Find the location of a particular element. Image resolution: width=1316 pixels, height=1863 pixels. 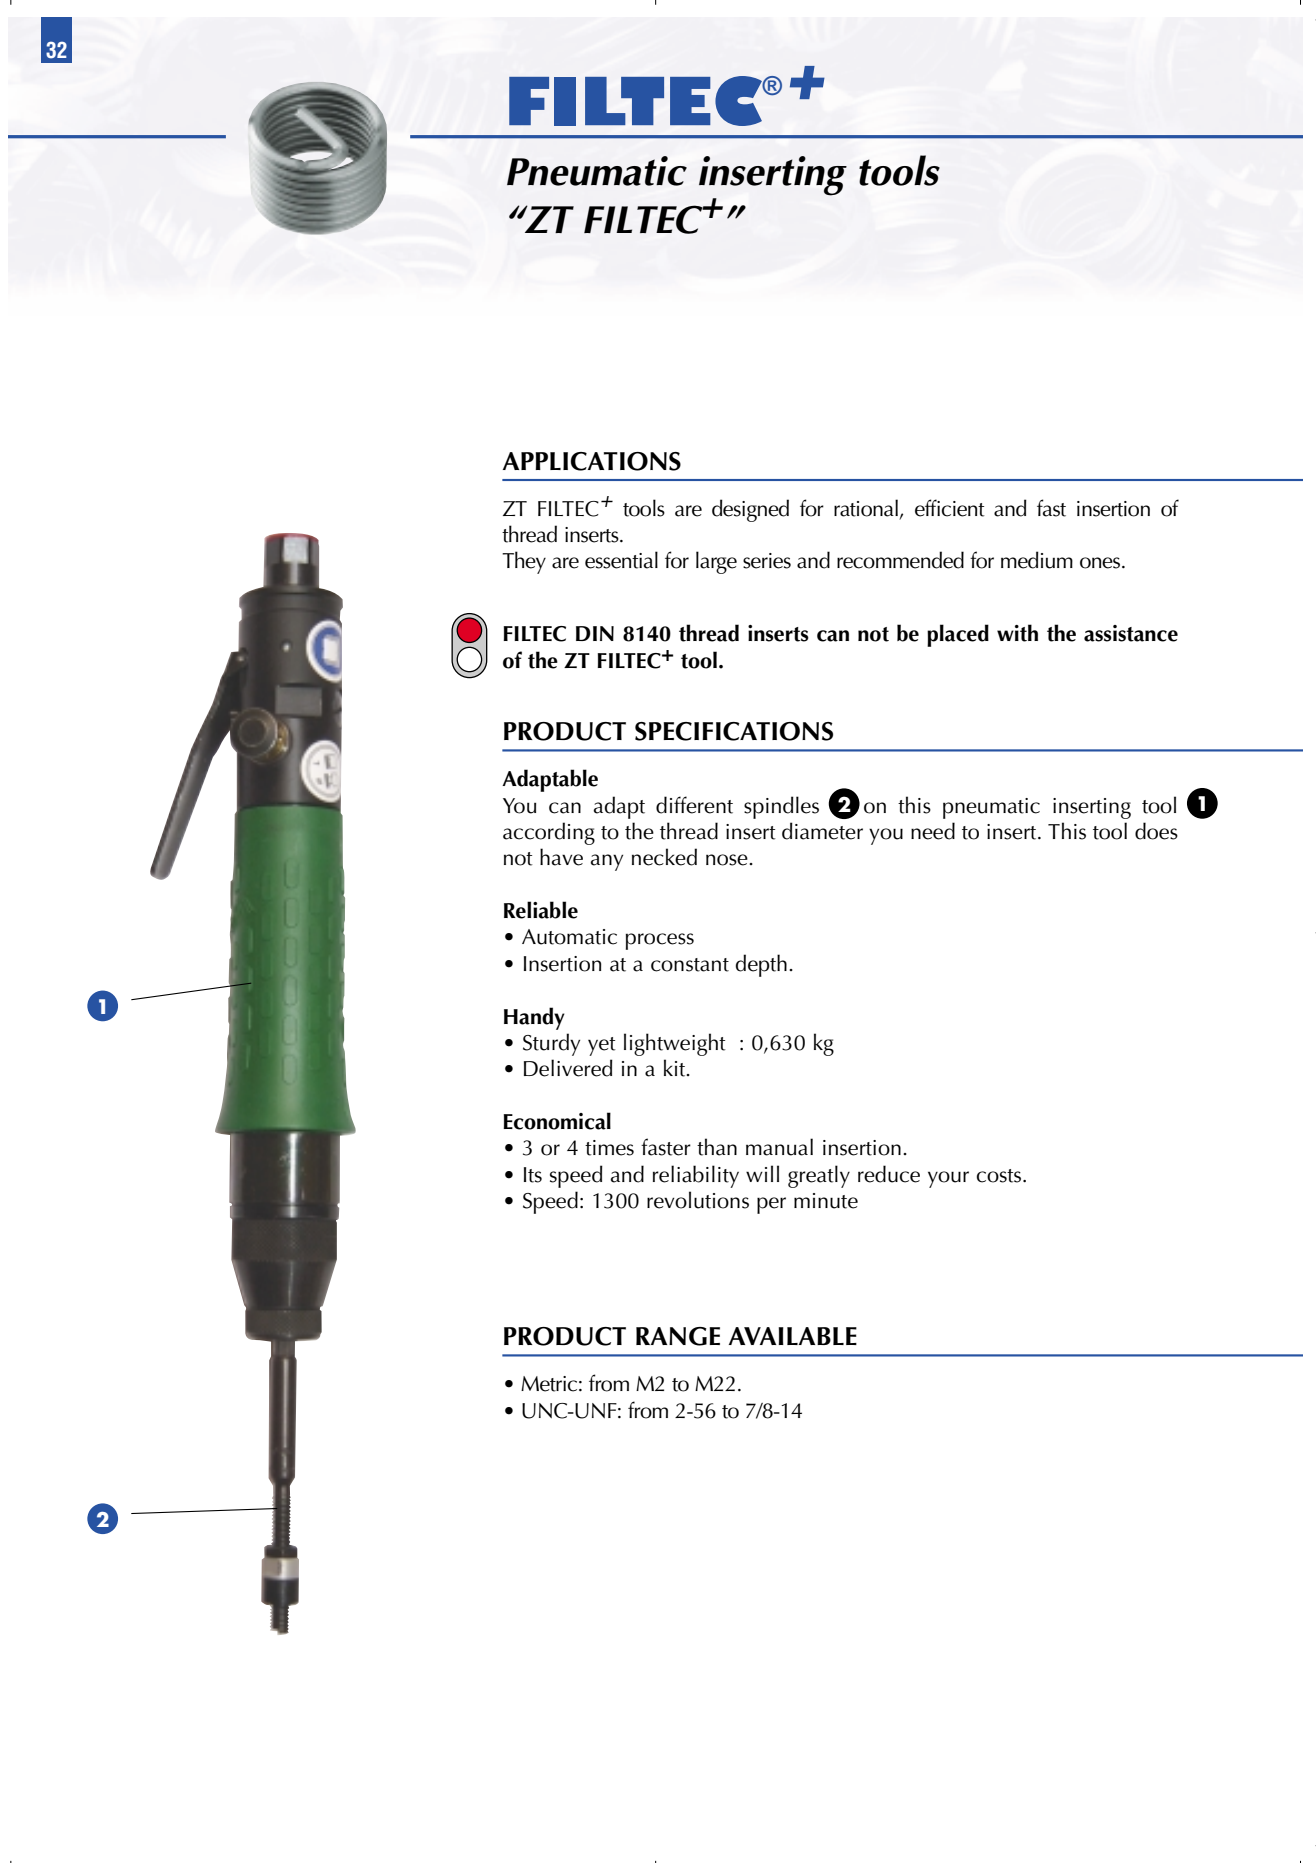

SPECIFICATIONS is located at coordinates (734, 731).
